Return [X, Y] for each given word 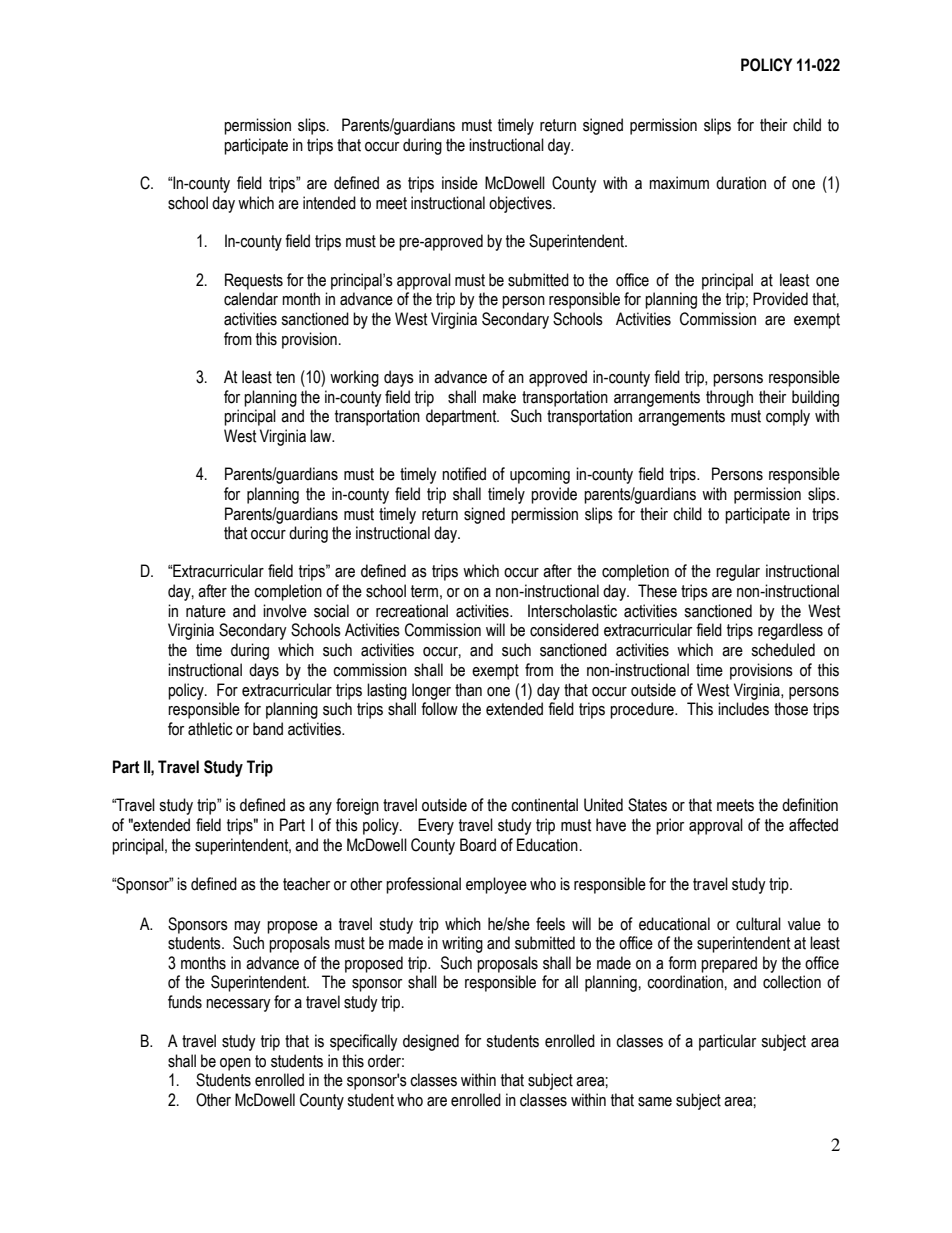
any [320, 808]
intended [329, 203]
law [322, 436]
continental [544, 805]
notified [464, 474]
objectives [521, 204]
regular [738, 572]
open [235, 1064]
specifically [364, 1042]
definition [810, 805]
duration [741, 183]
